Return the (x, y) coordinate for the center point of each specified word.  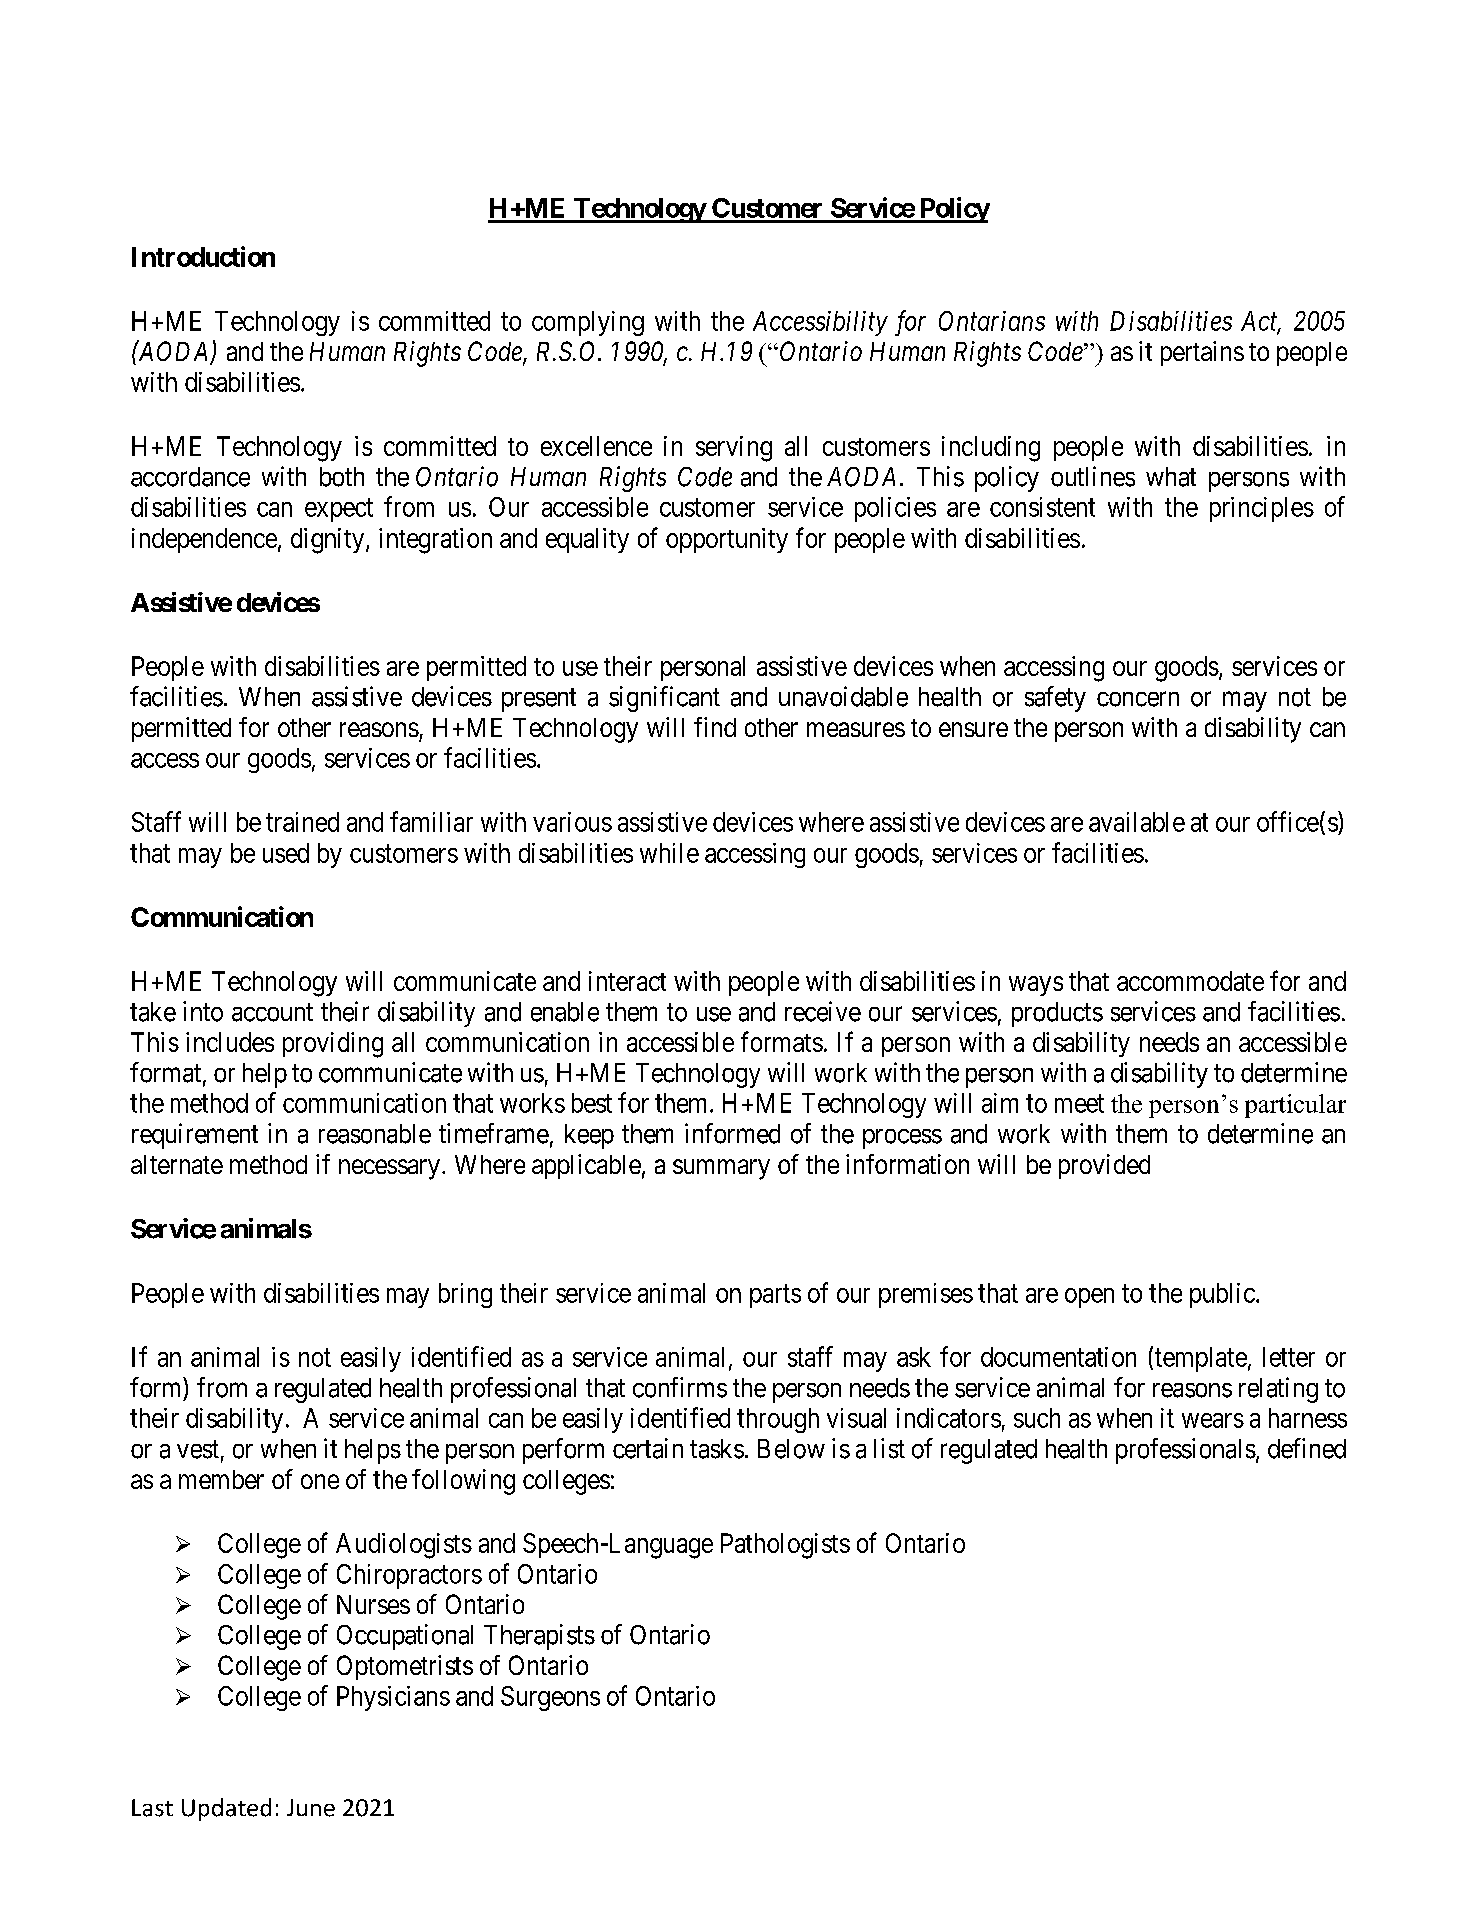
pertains (1202, 353)
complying (588, 323)
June (311, 1808)
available (1137, 822)
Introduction (203, 256)
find (715, 727)
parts (775, 1296)
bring (465, 1295)
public (1222, 1295)
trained (302, 822)
